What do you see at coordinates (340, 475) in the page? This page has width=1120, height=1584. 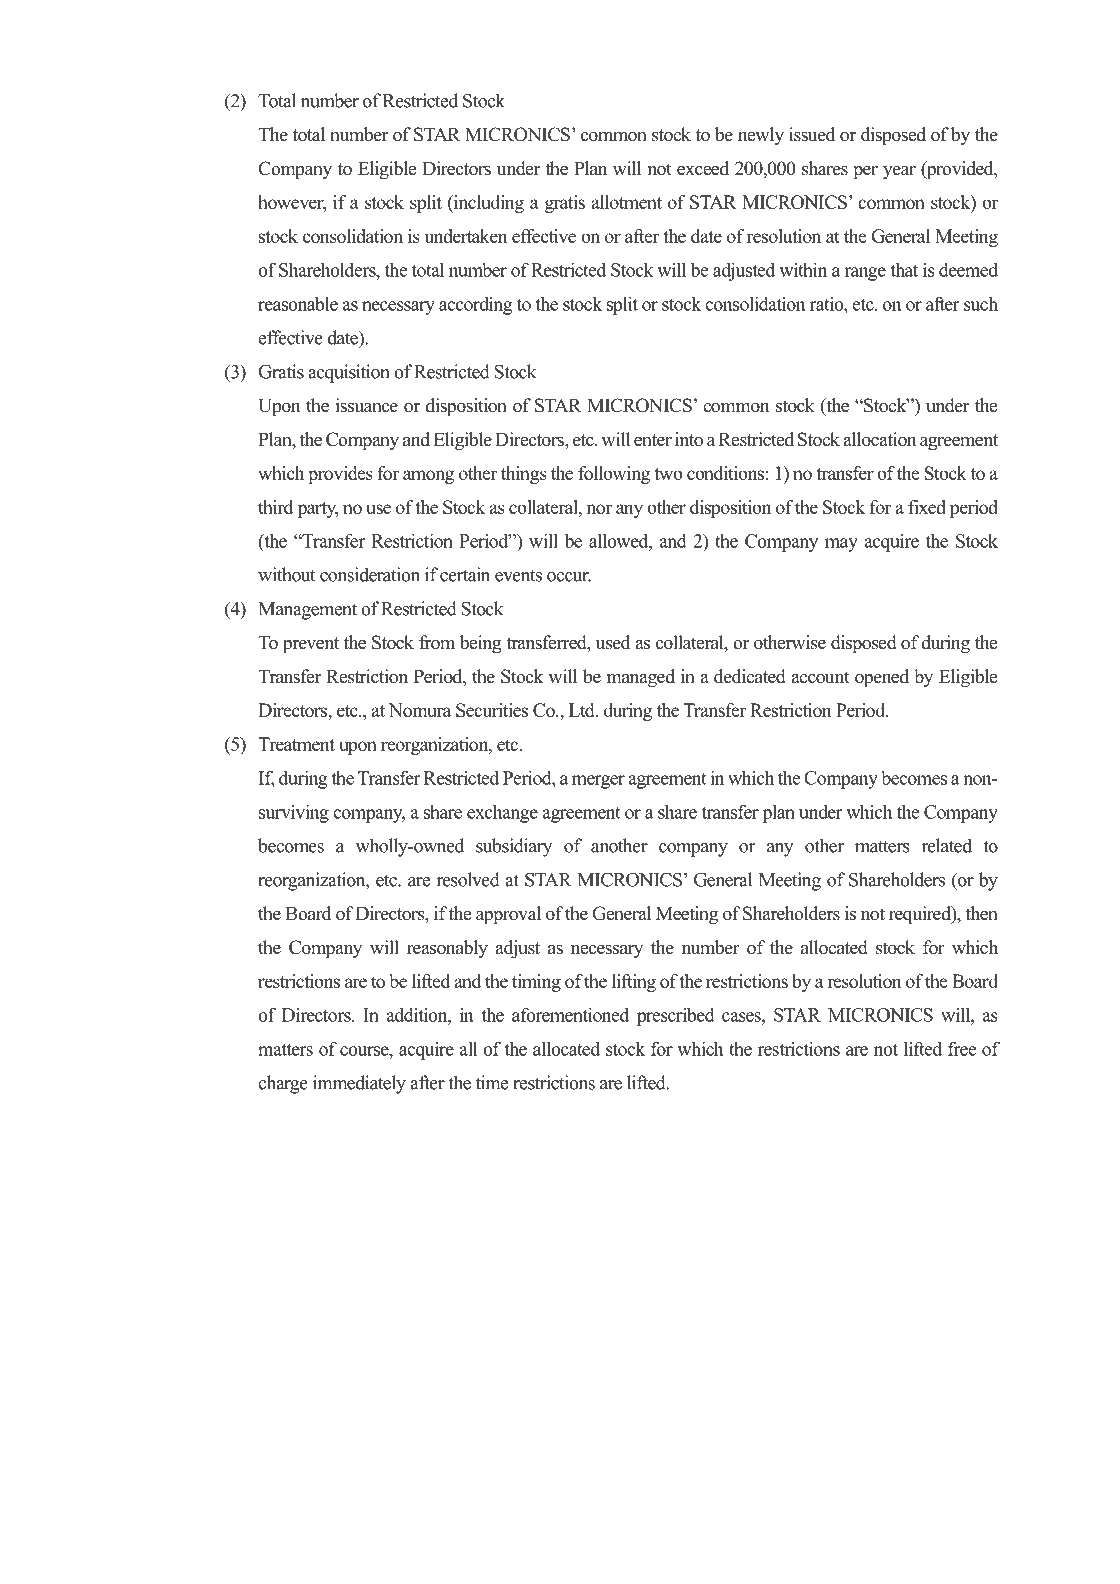 I see `provides` at bounding box center [340, 475].
